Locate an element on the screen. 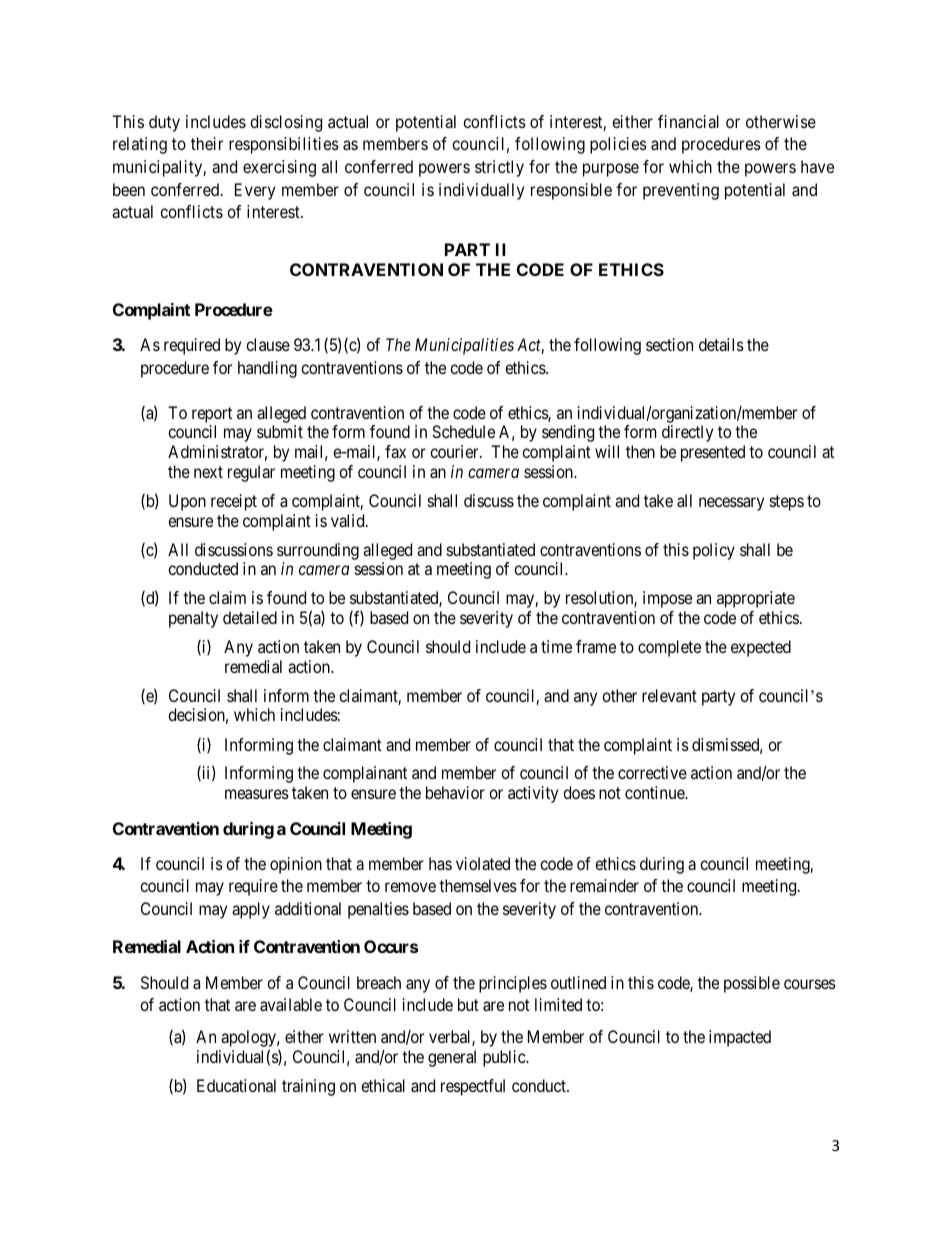  strictly is located at coordinates (499, 168).
